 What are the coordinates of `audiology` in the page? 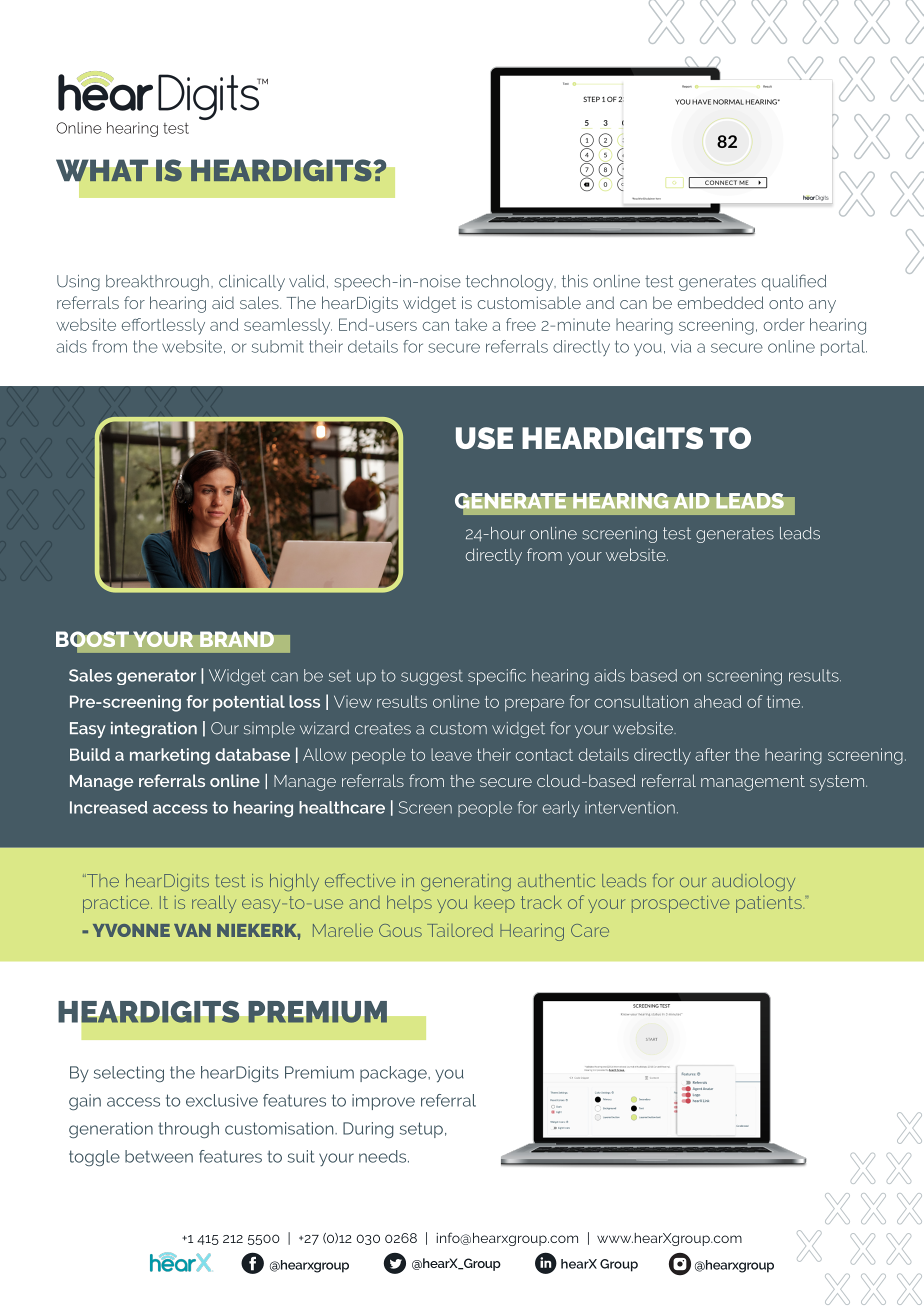 It's located at (753, 882).
